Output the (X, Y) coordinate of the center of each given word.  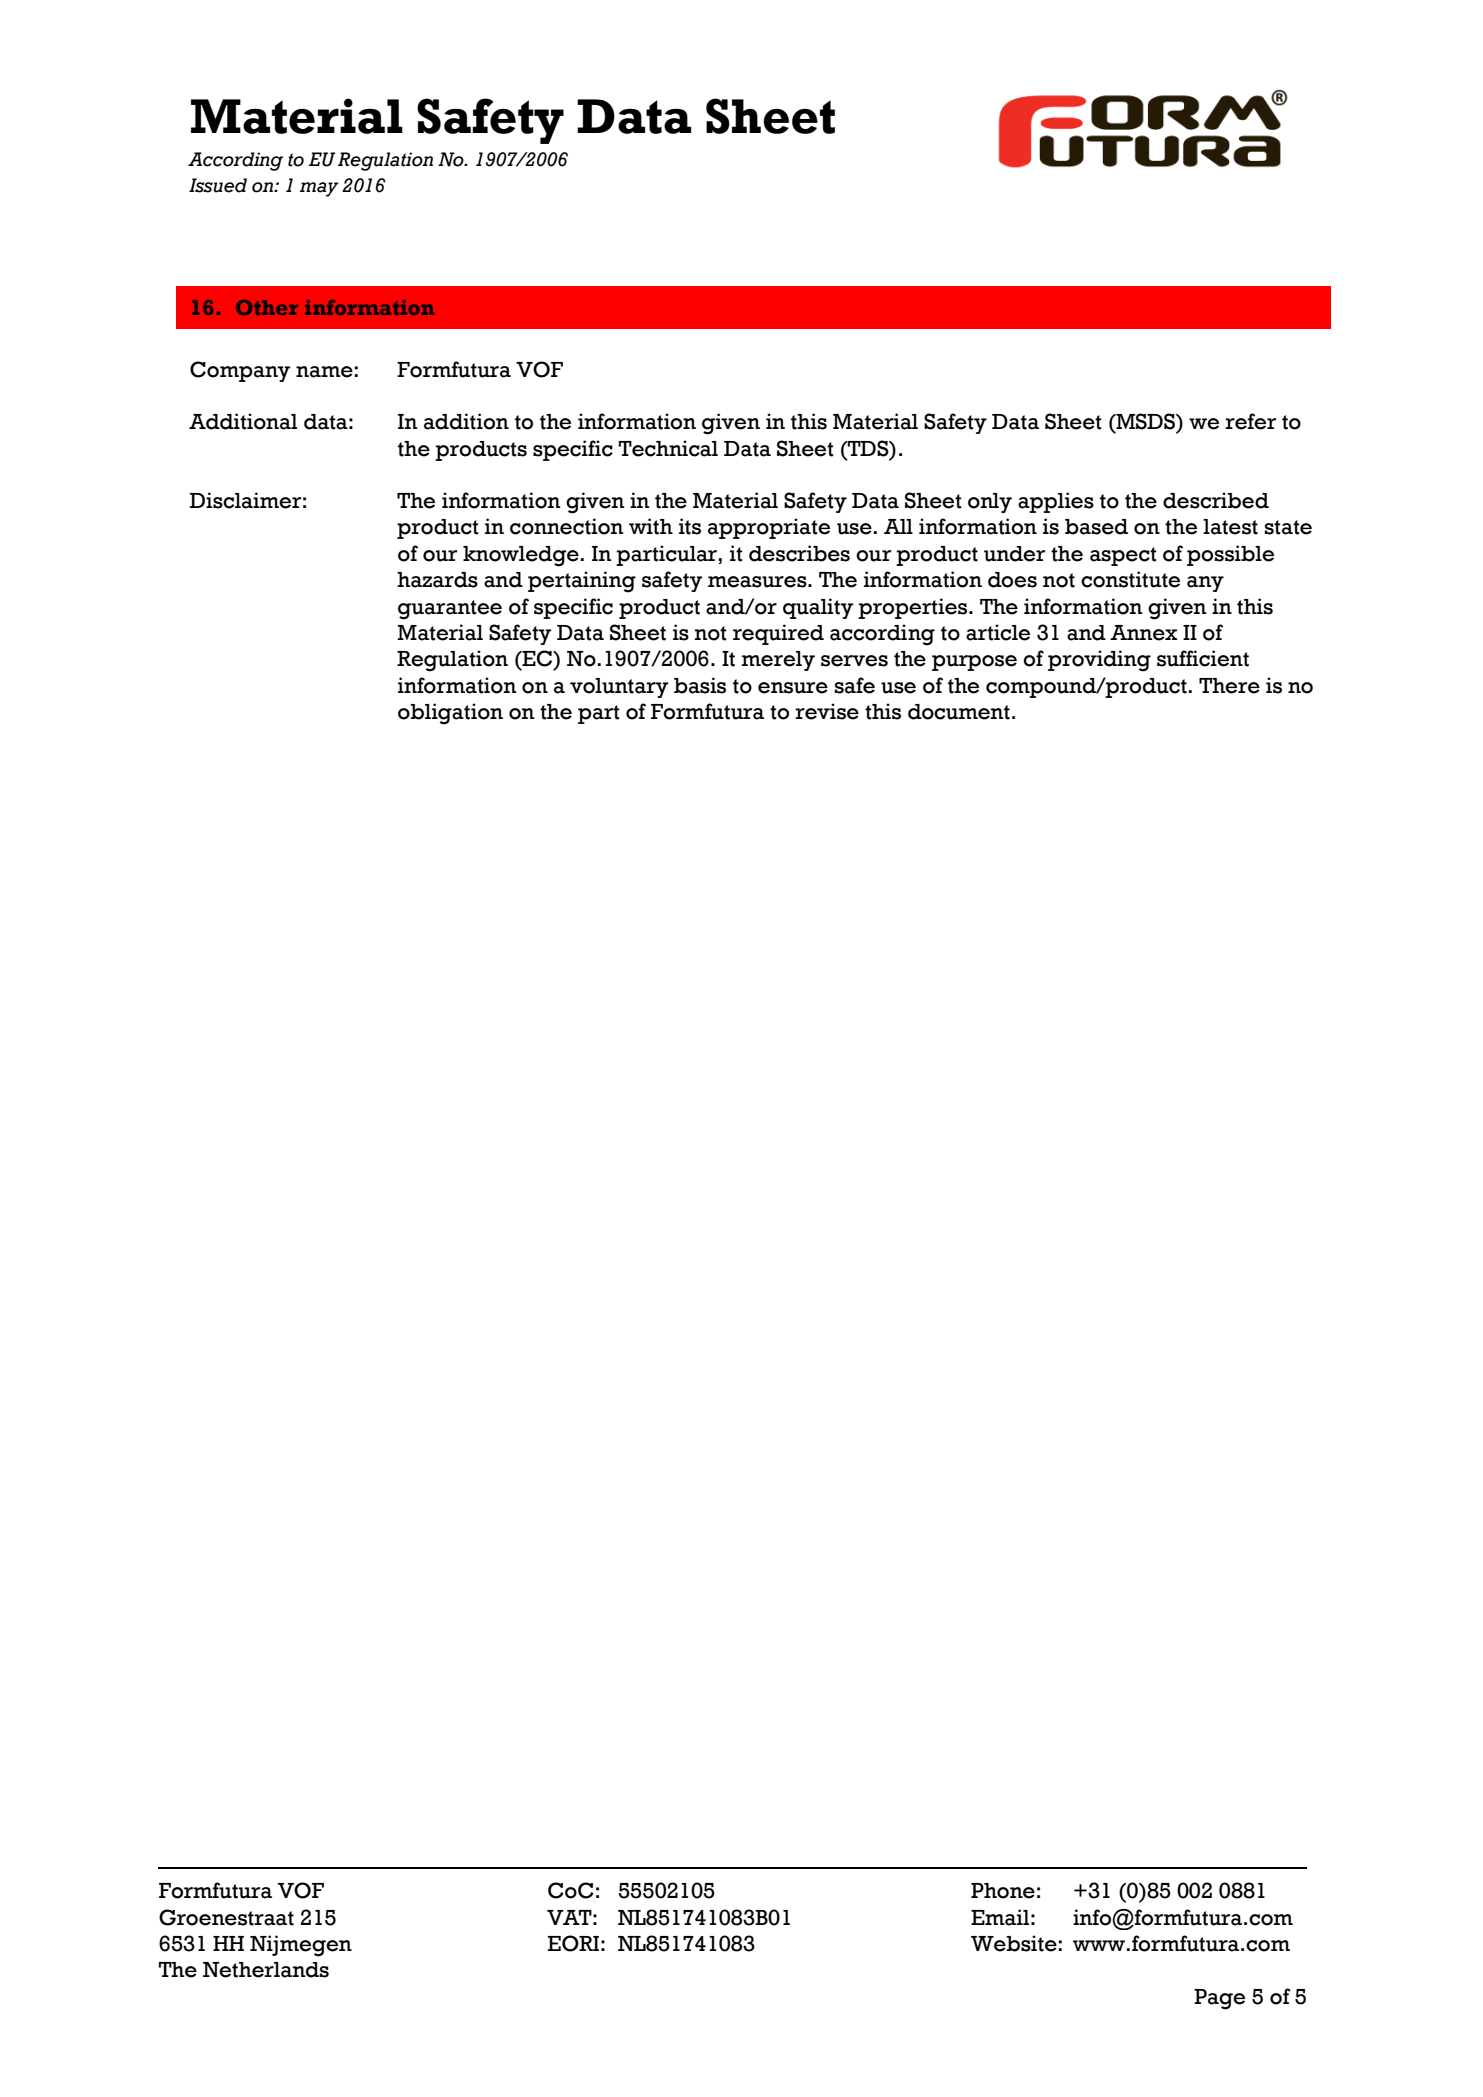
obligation (450, 714)
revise (827, 711)
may (319, 189)
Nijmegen (301, 1946)
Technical (668, 448)
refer (1250, 421)
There (1229, 686)
